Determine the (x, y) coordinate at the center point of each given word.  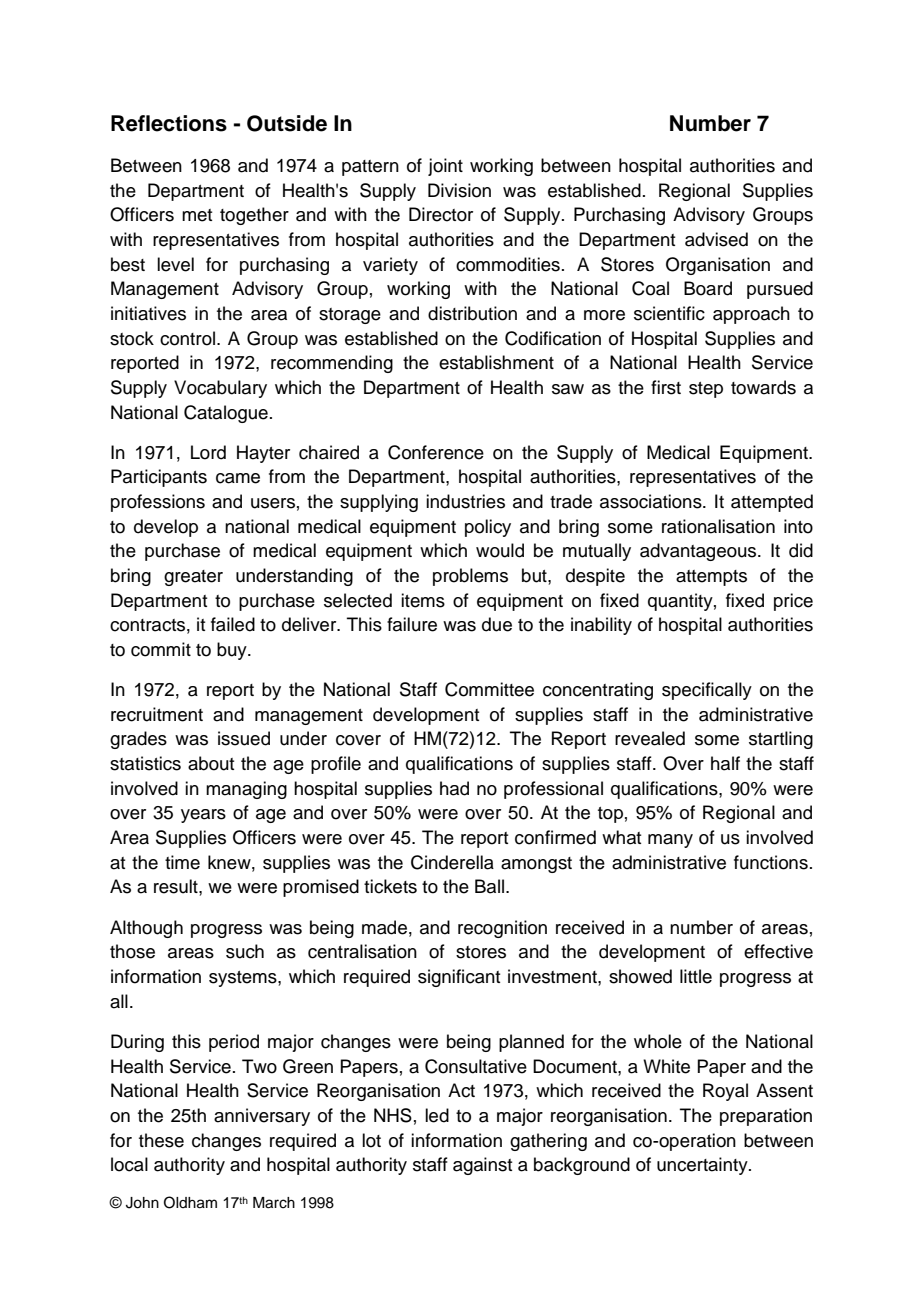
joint (445, 167)
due (497, 624)
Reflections (169, 123)
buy (233, 651)
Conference (436, 452)
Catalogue (226, 414)
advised (716, 239)
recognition (502, 929)
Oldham (190, 1202)
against (482, 1166)
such (245, 951)
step (706, 390)
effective (778, 951)
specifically (707, 691)
